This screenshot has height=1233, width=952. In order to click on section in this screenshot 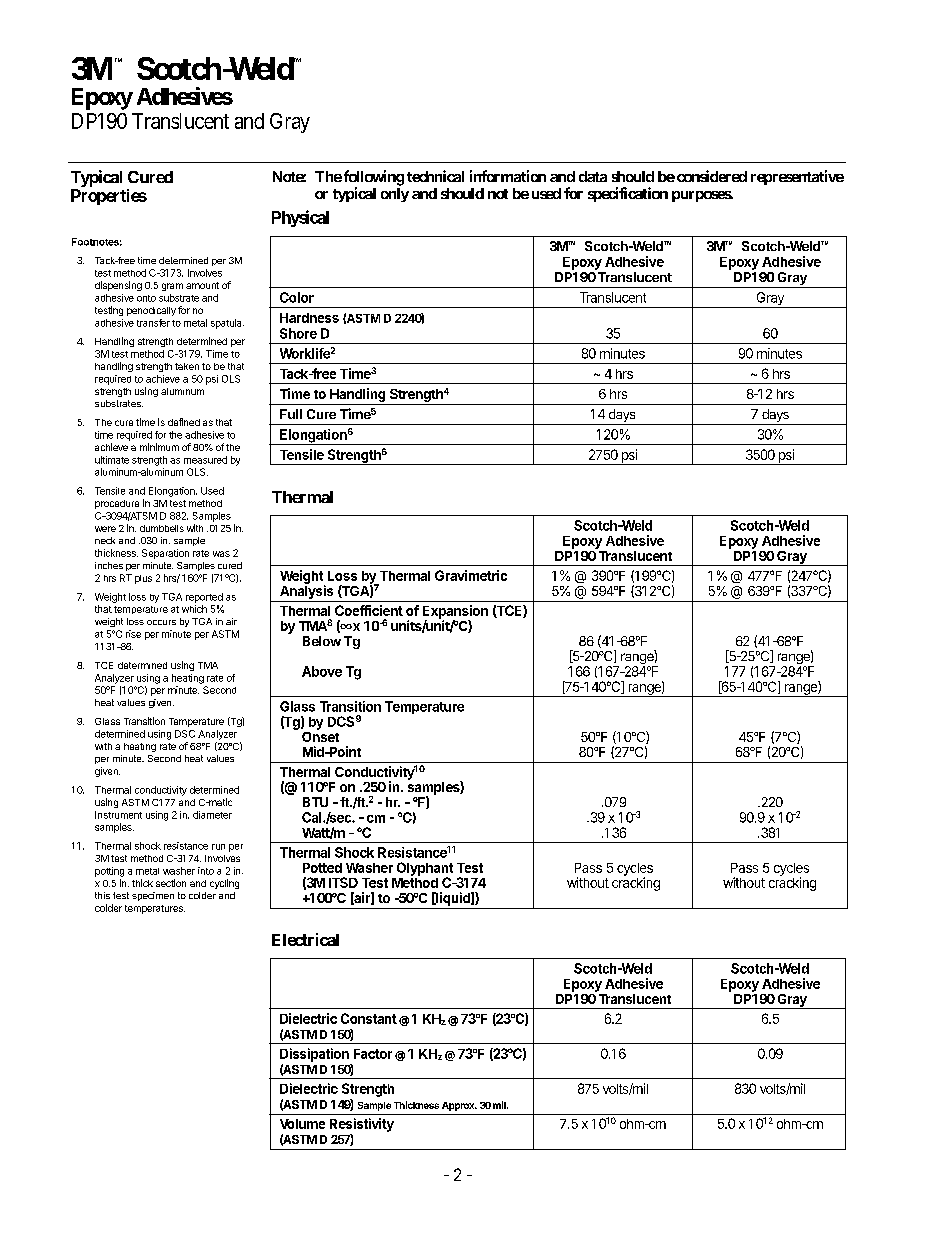, I will do `click(171, 883)`.
